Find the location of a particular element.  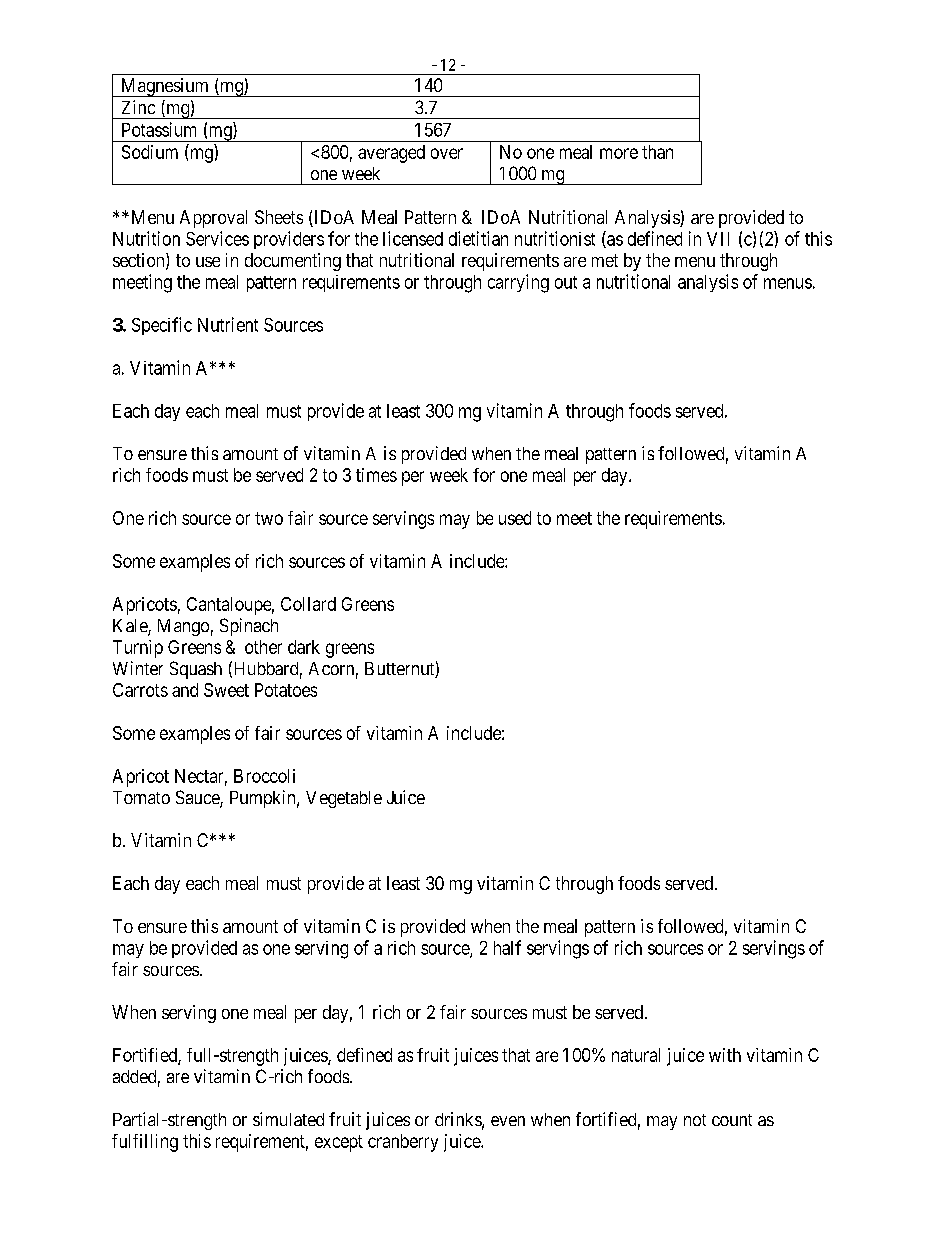

met is located at coordinates (605, 260).
